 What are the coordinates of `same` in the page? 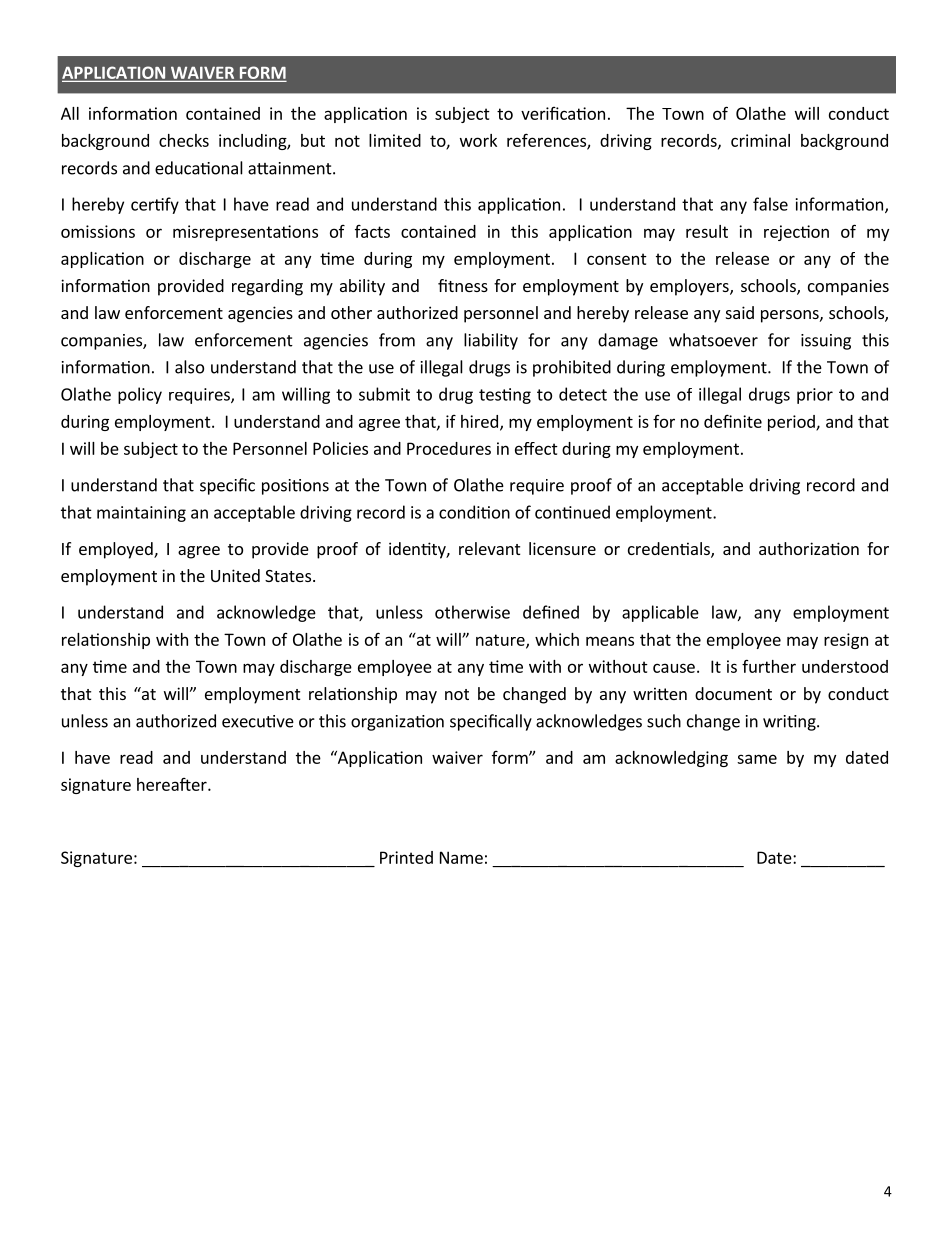 It's located at (757, 759).
